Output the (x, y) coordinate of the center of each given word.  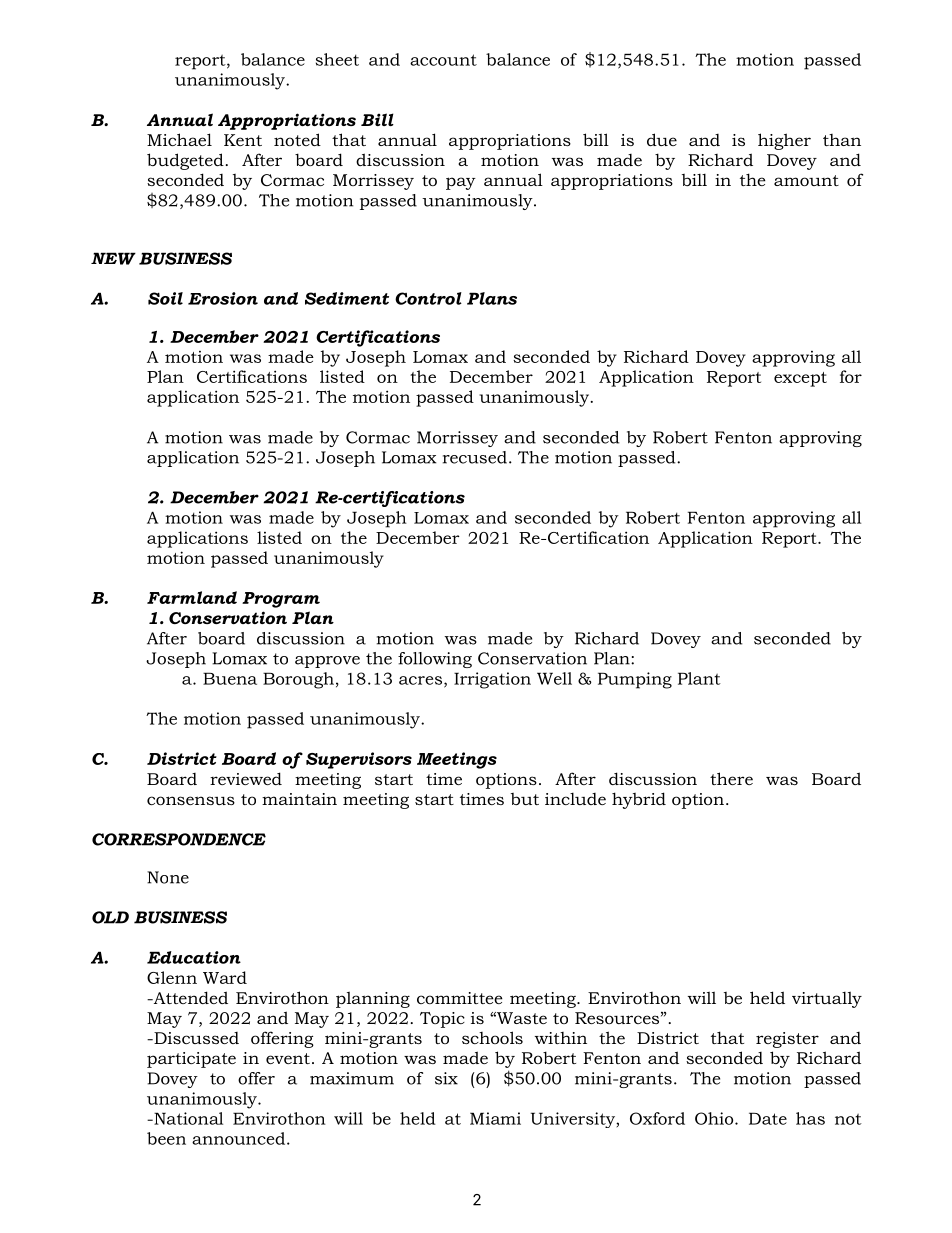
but (525, 799)
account (443, 60)
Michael (179, 139)
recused (475, 457)
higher (784, 141)
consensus (191, 800)
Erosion (223, 298)
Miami (495, 1118)
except (800, 379)
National (187, 1118)
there (731, 778)
